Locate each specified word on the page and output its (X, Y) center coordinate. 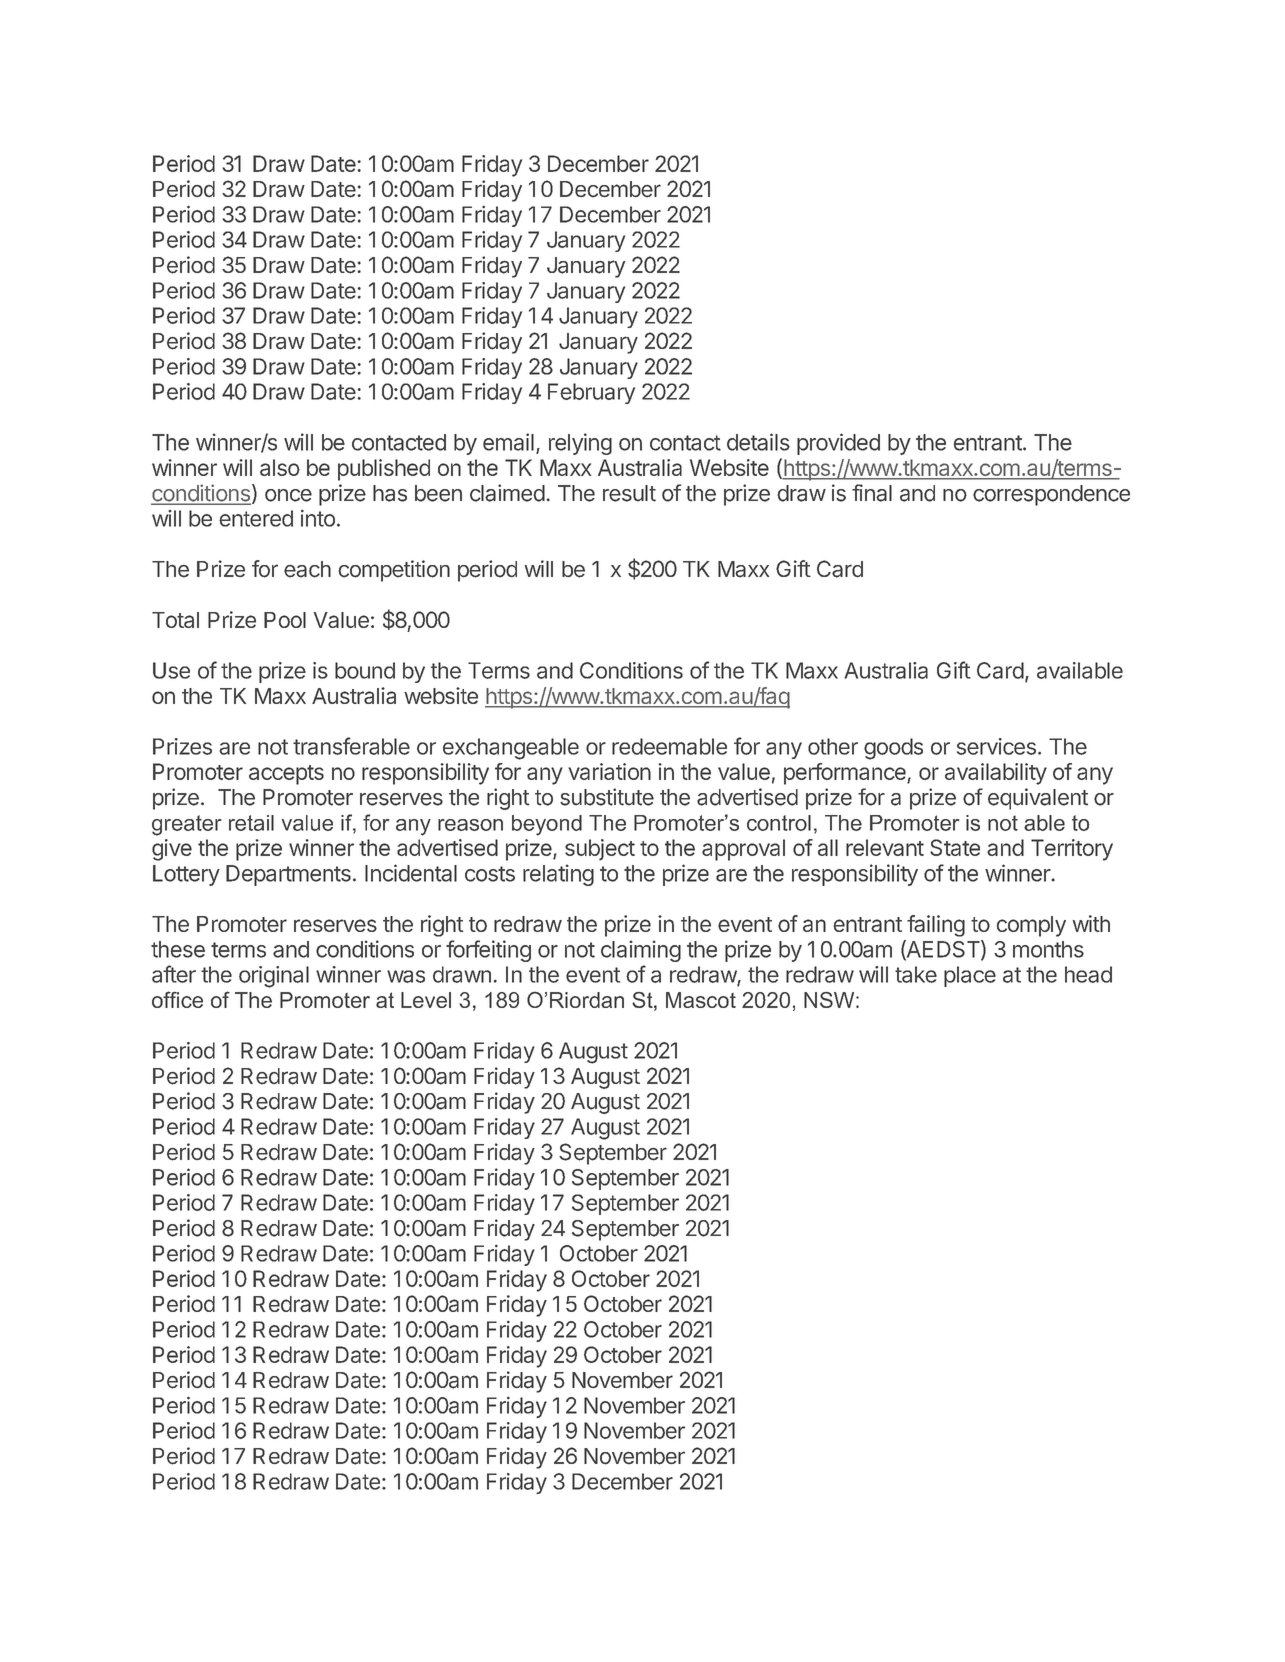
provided (838, 444)
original (274, 977)
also (280, 467)
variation (609, 771)
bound (365, 670)
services (996, 746)
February (591, 393)
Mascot (701, 1000)
